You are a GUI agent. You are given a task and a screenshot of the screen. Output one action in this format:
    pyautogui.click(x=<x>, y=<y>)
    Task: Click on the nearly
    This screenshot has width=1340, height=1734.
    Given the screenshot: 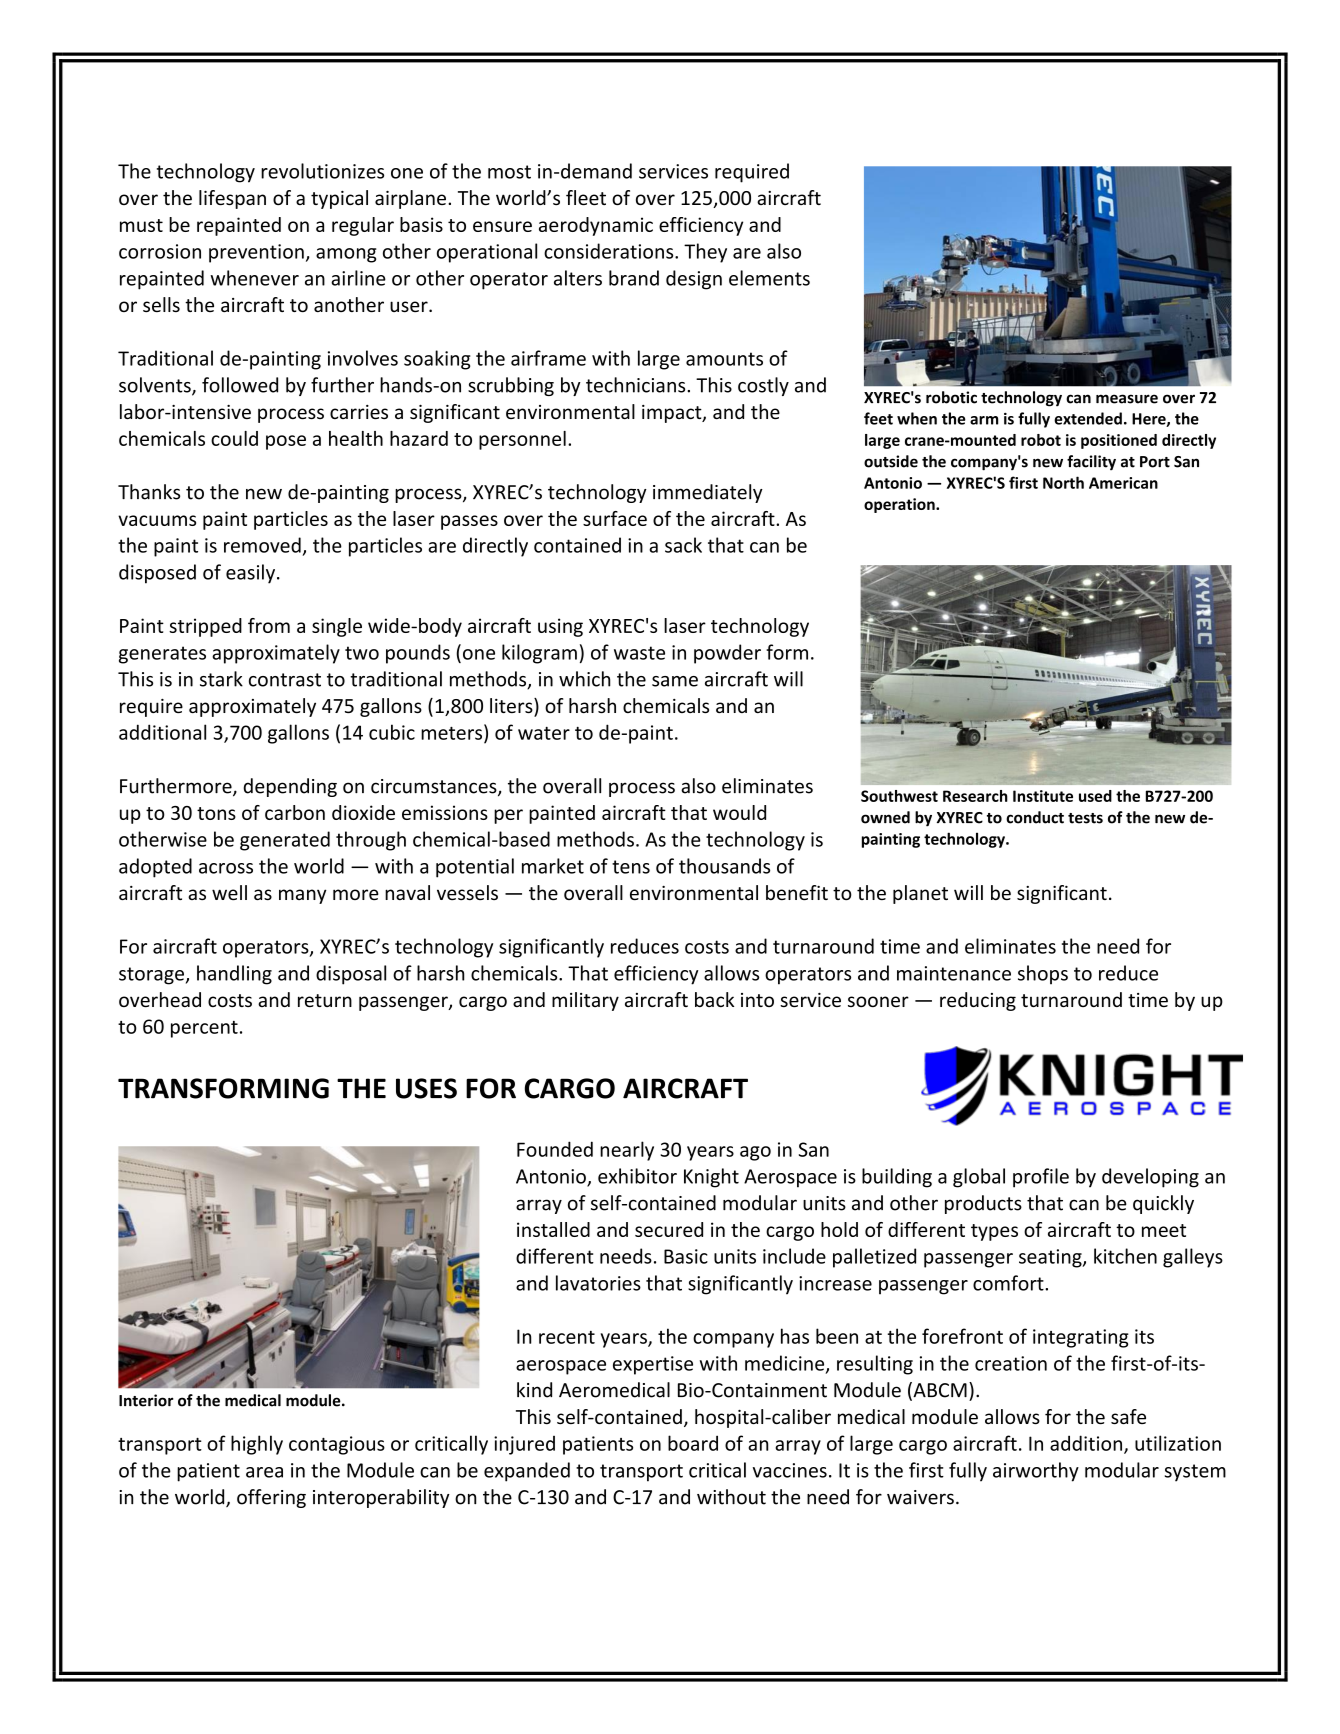 What is the action you would take?
    pyautogui.click(x=627, y=1151)
